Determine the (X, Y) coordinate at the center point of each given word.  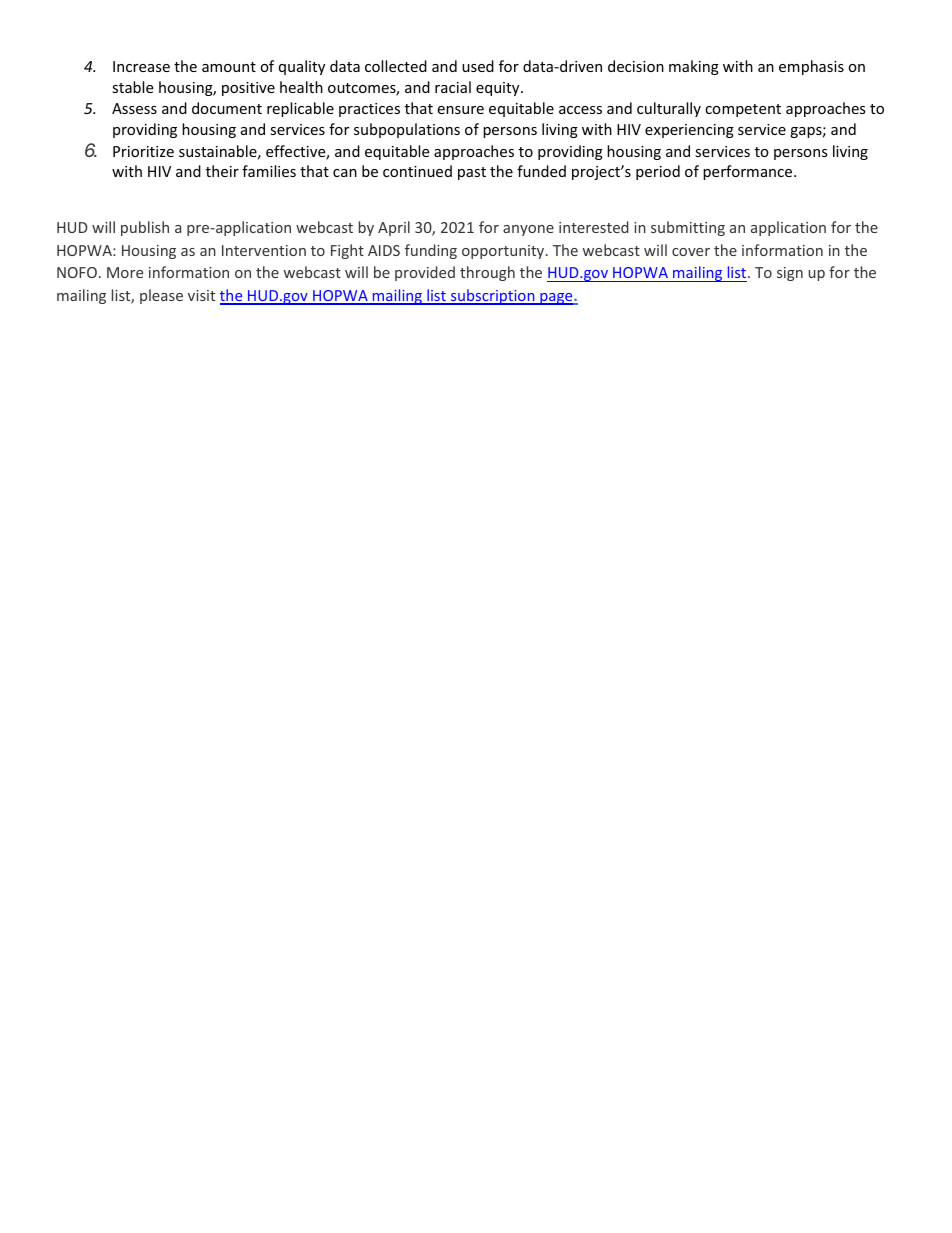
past (472, 173)
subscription (493, 297)
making (694, 67)
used (478, 66)
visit (201, 295)
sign (790, 274)
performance (747, 172)
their (222, 171)
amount (229, 67)
